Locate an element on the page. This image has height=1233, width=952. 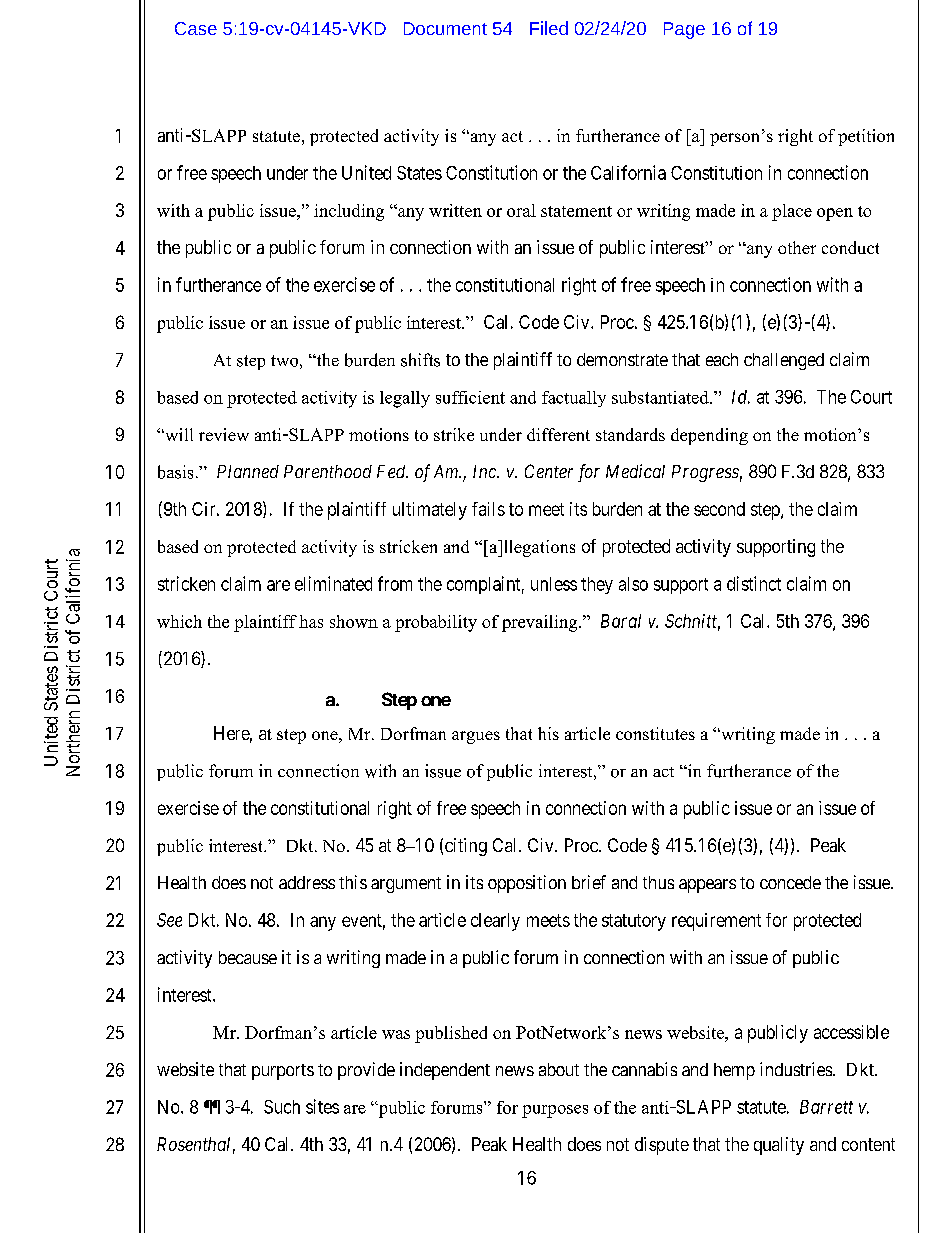
Such is located at coordinates (282, 1107).
